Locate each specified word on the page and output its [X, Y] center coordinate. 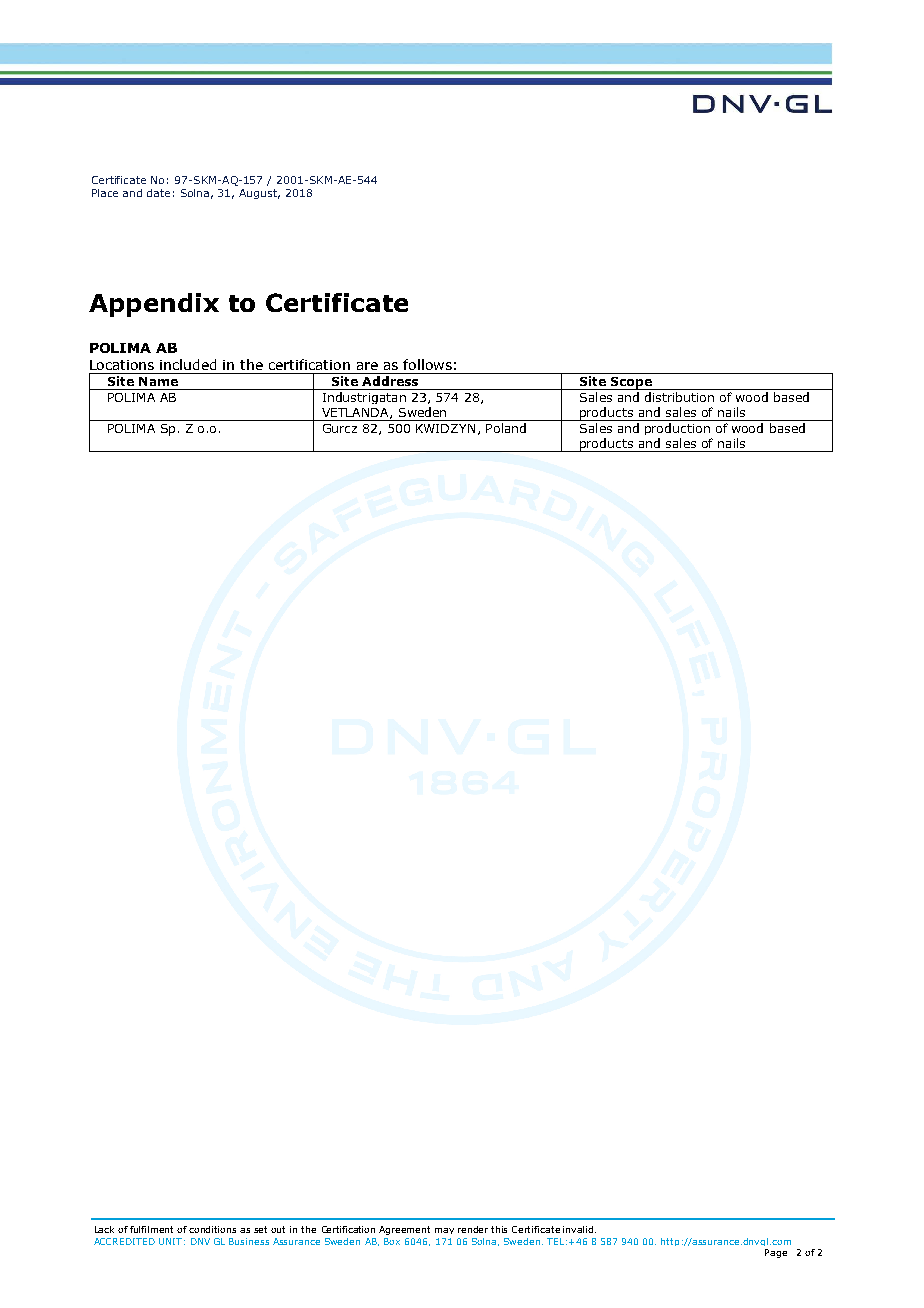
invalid [579, 1229]
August [259, 194]
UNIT [170, 1241]
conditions [212, 1229]
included [188, 364]
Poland [506, 428]
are [367, 366]
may [444, 1231]
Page [776, 1253]
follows [427, 364]
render [473, 1229]
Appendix [154, 305]
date [158, 193]
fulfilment [151, 1229]
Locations [122, 365]
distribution [679, 397]
